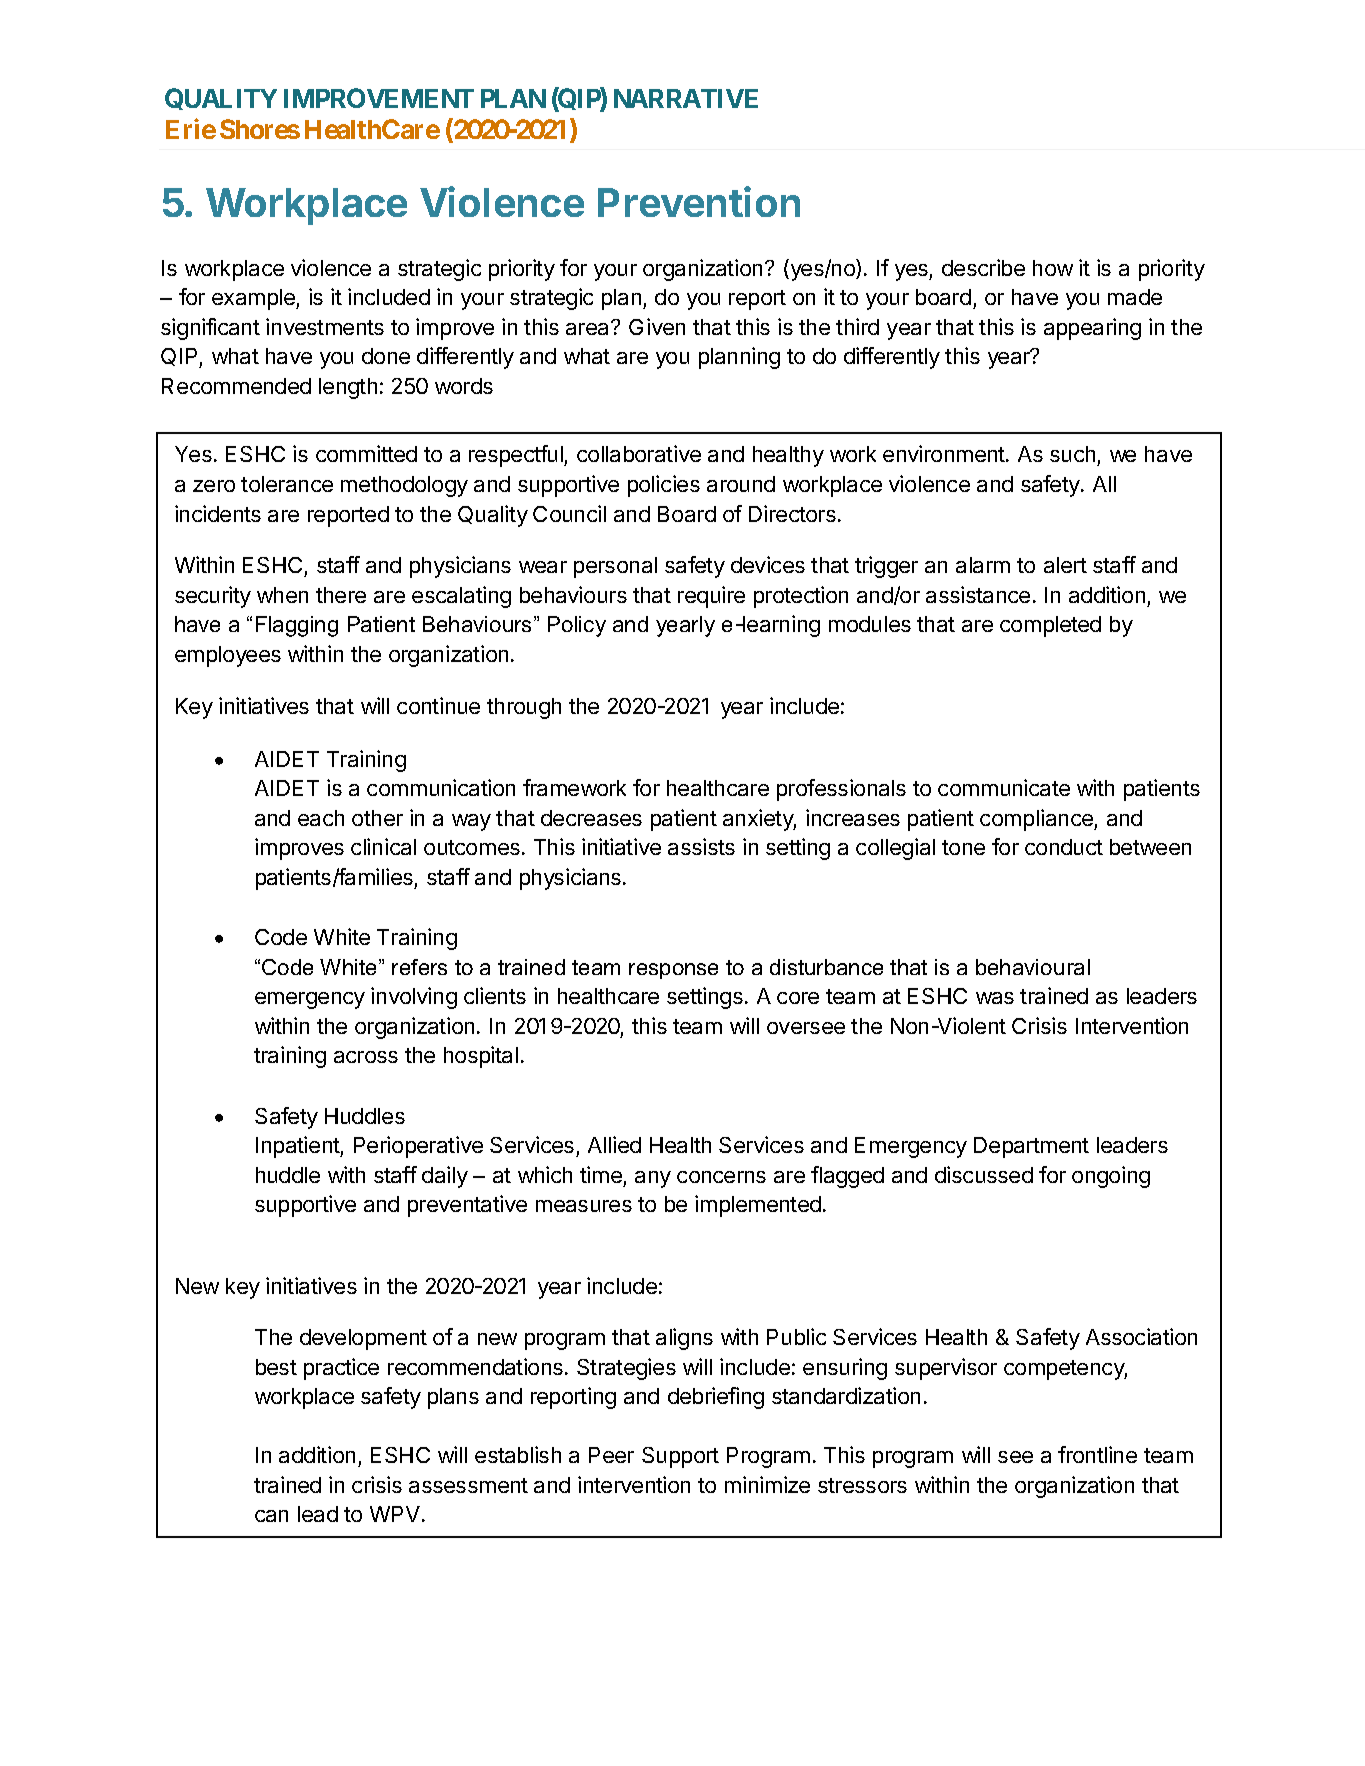  What do you see at coordinates (1031, 1147) in the screenshot?
I see `Department` at bounding box center [1031, 1147].
